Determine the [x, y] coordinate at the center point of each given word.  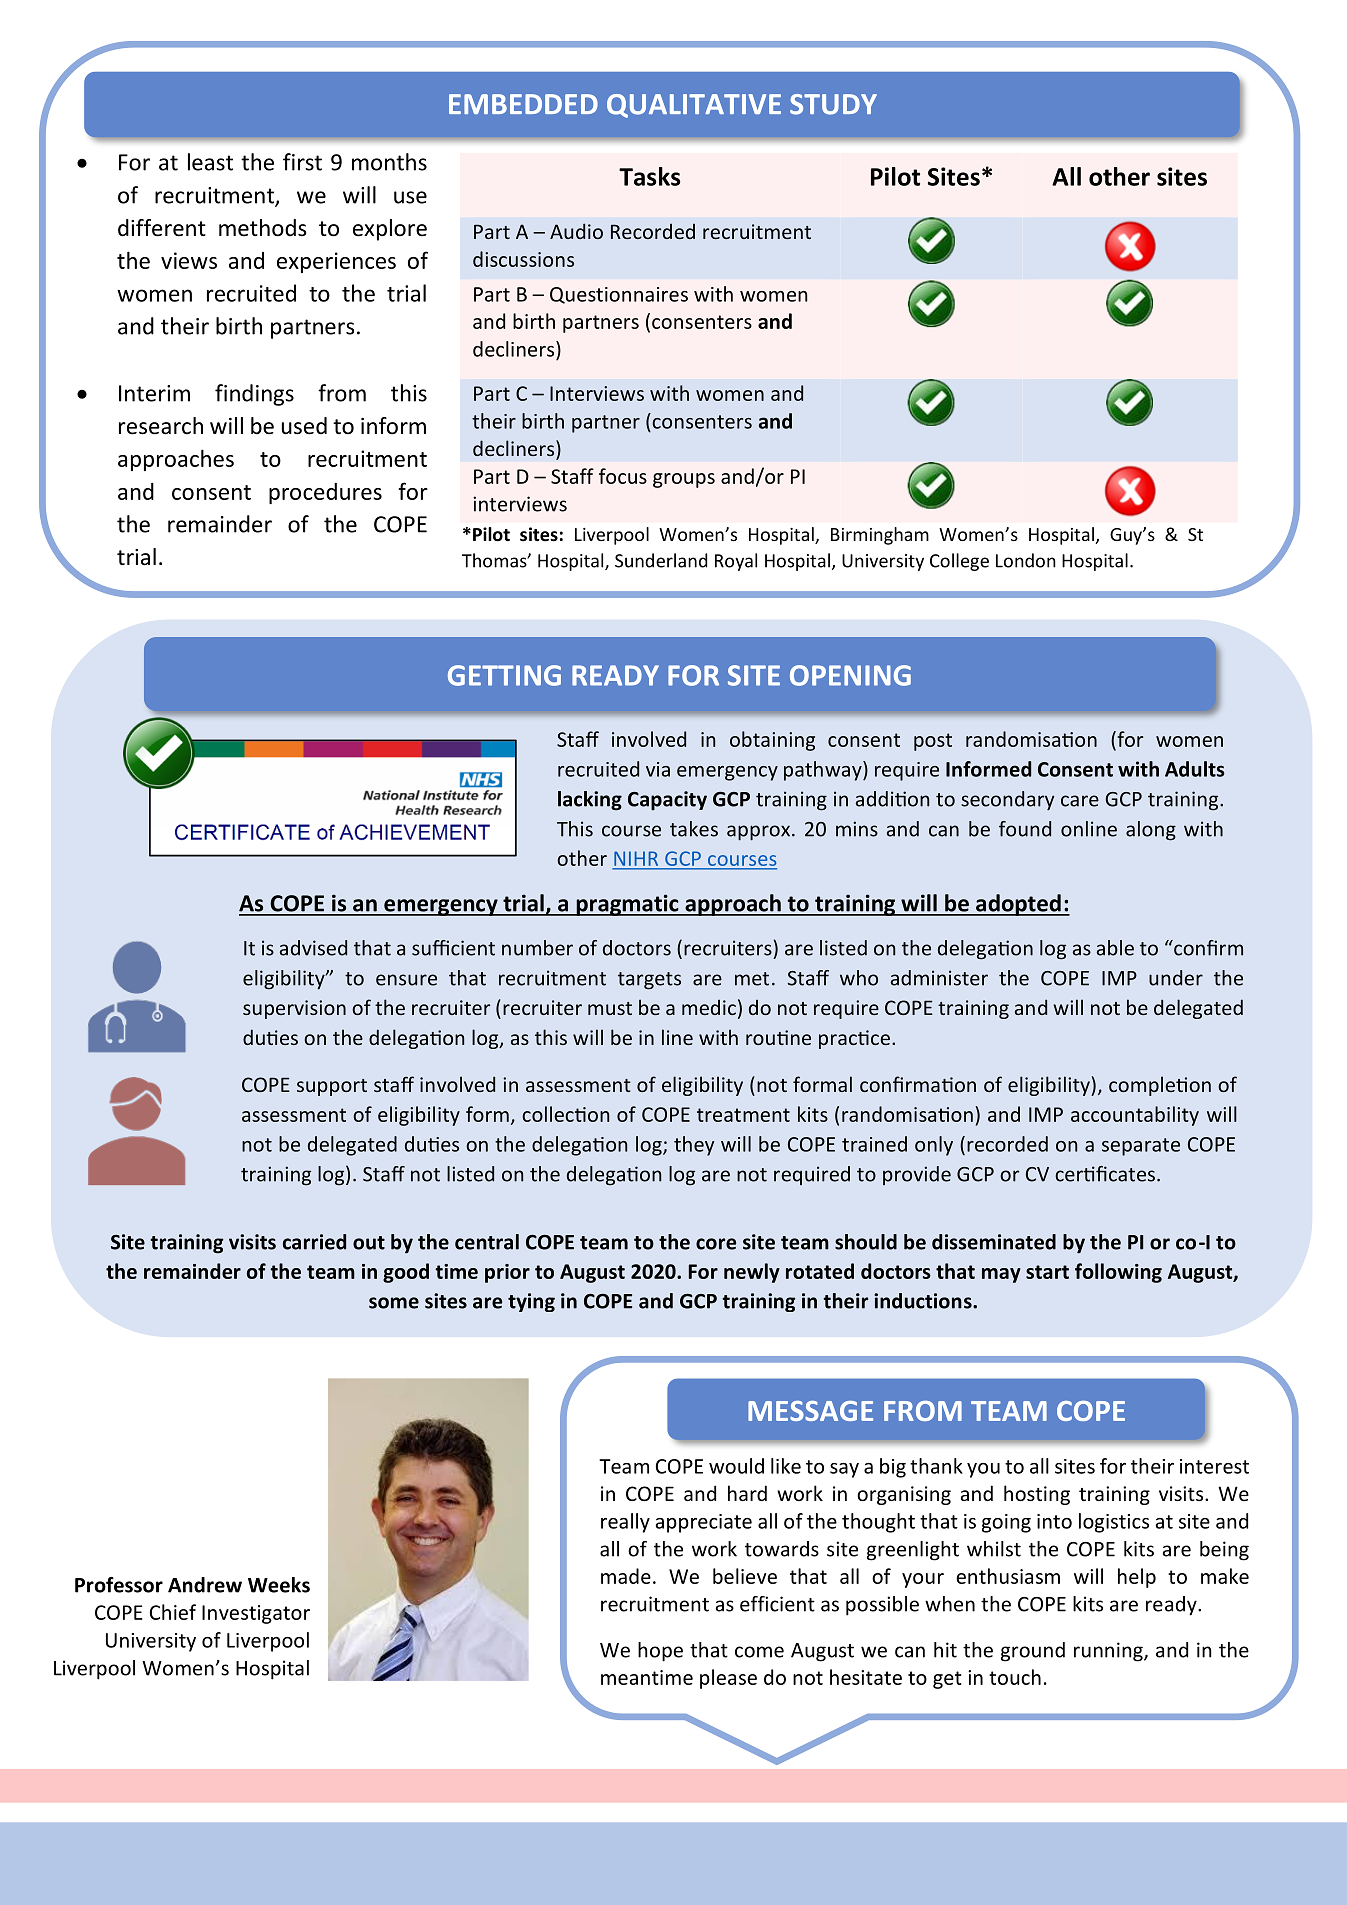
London [1026, 560]
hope [660, 1652]
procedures [325, 493]
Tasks [650, 176]
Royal [736, 562]
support [332, 1087]
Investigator [256, 1614]
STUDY [833, 104]
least [210, 162]
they [694, 1146]
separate [1141, 1147]
